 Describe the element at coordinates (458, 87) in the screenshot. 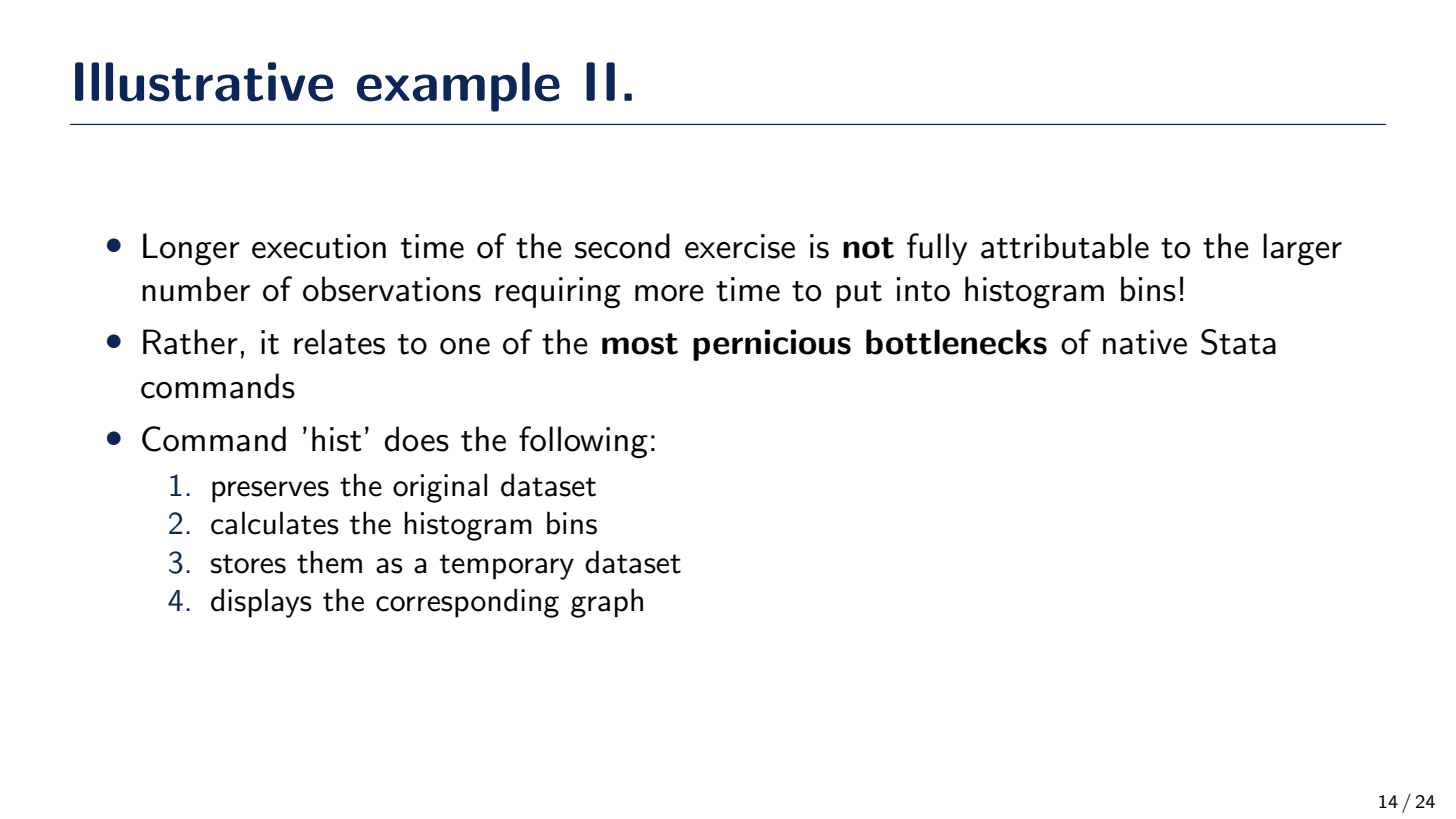

I see `example` at that location.
